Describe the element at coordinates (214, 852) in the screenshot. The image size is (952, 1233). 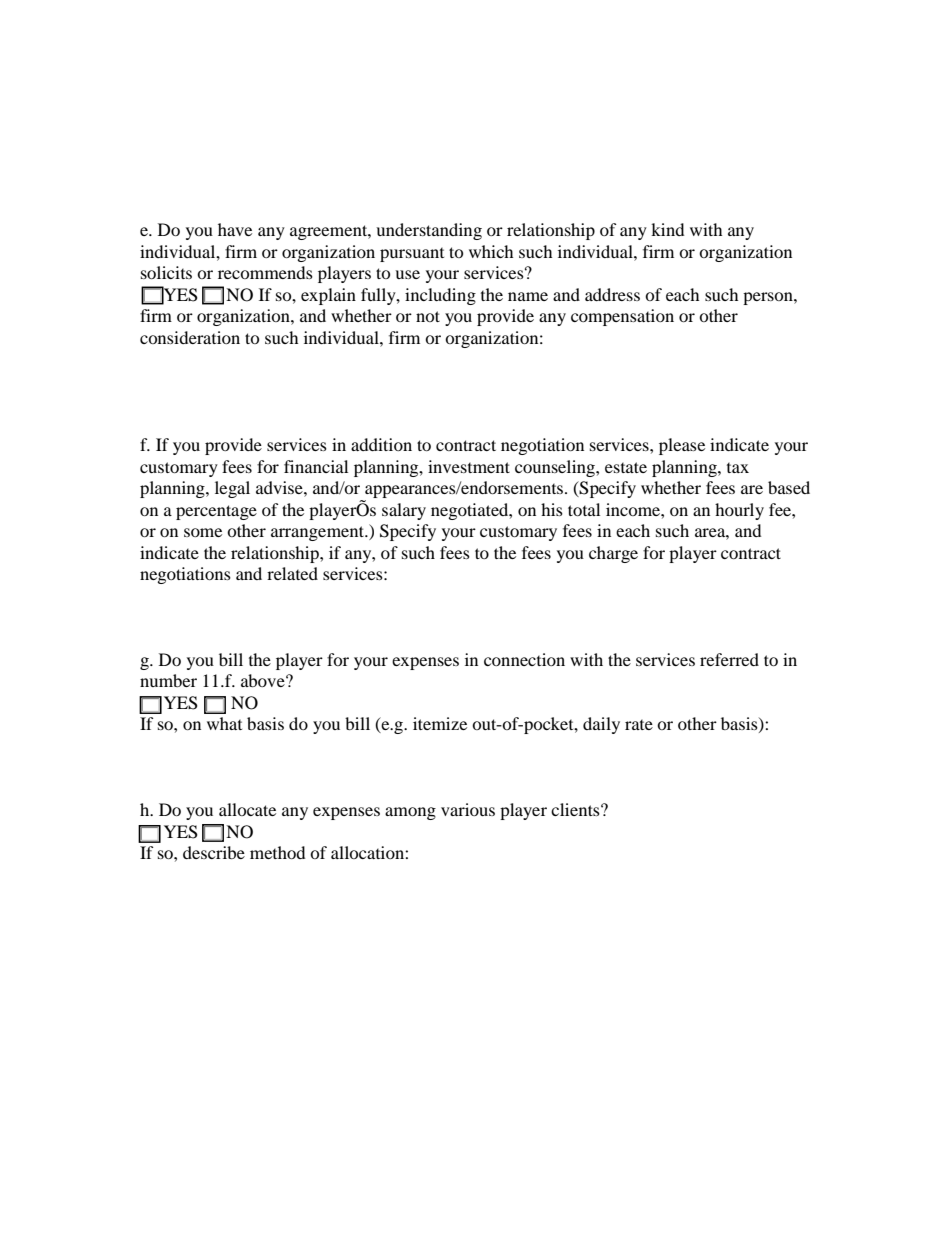
I see `describe` at that location.
